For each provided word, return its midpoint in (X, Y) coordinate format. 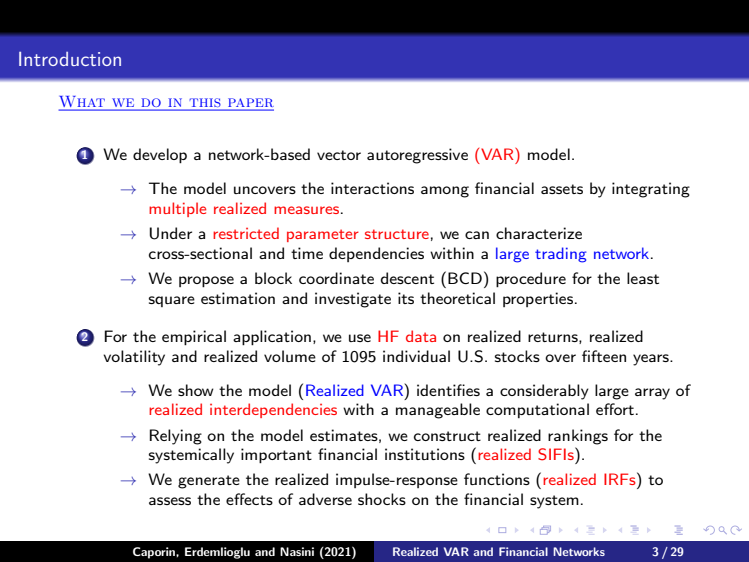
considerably (544, 392)
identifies (448, 390)
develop (160, 156)
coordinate (336, 278)
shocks (382, 499)
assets (562, 189)
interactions (372, 188)
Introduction (70, 59)
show (196, 390)
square (172, 301)
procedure (531, 280)
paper (250, 104)
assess (170, 501)
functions (497, 479)
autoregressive (417, 156)
